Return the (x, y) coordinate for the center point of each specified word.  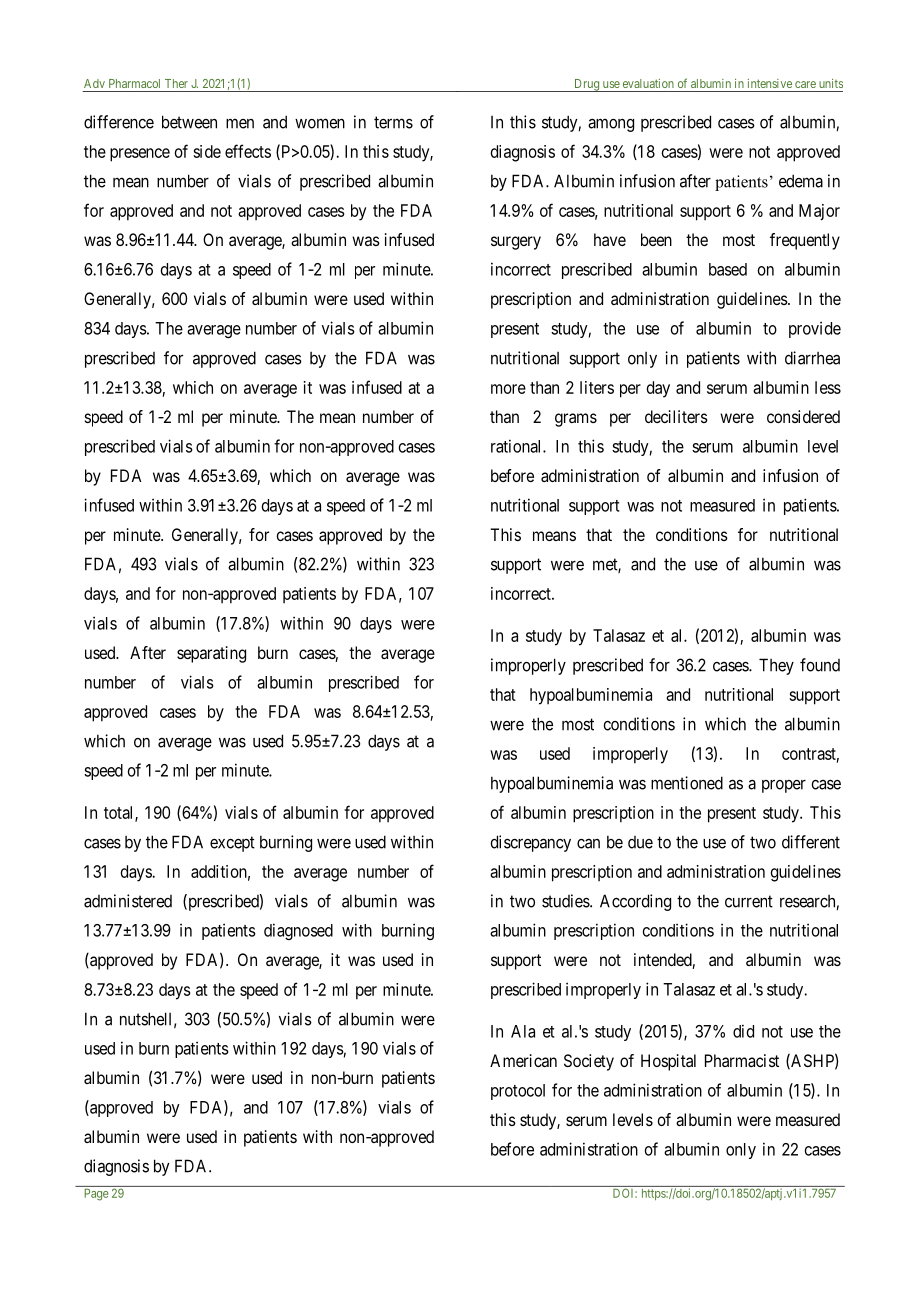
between (189, 122)
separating (211, 654)
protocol (518, 1092)
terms (393, 122)
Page (96, 1195)
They (776, 666)
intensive (770, 83)
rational (517, 446)
